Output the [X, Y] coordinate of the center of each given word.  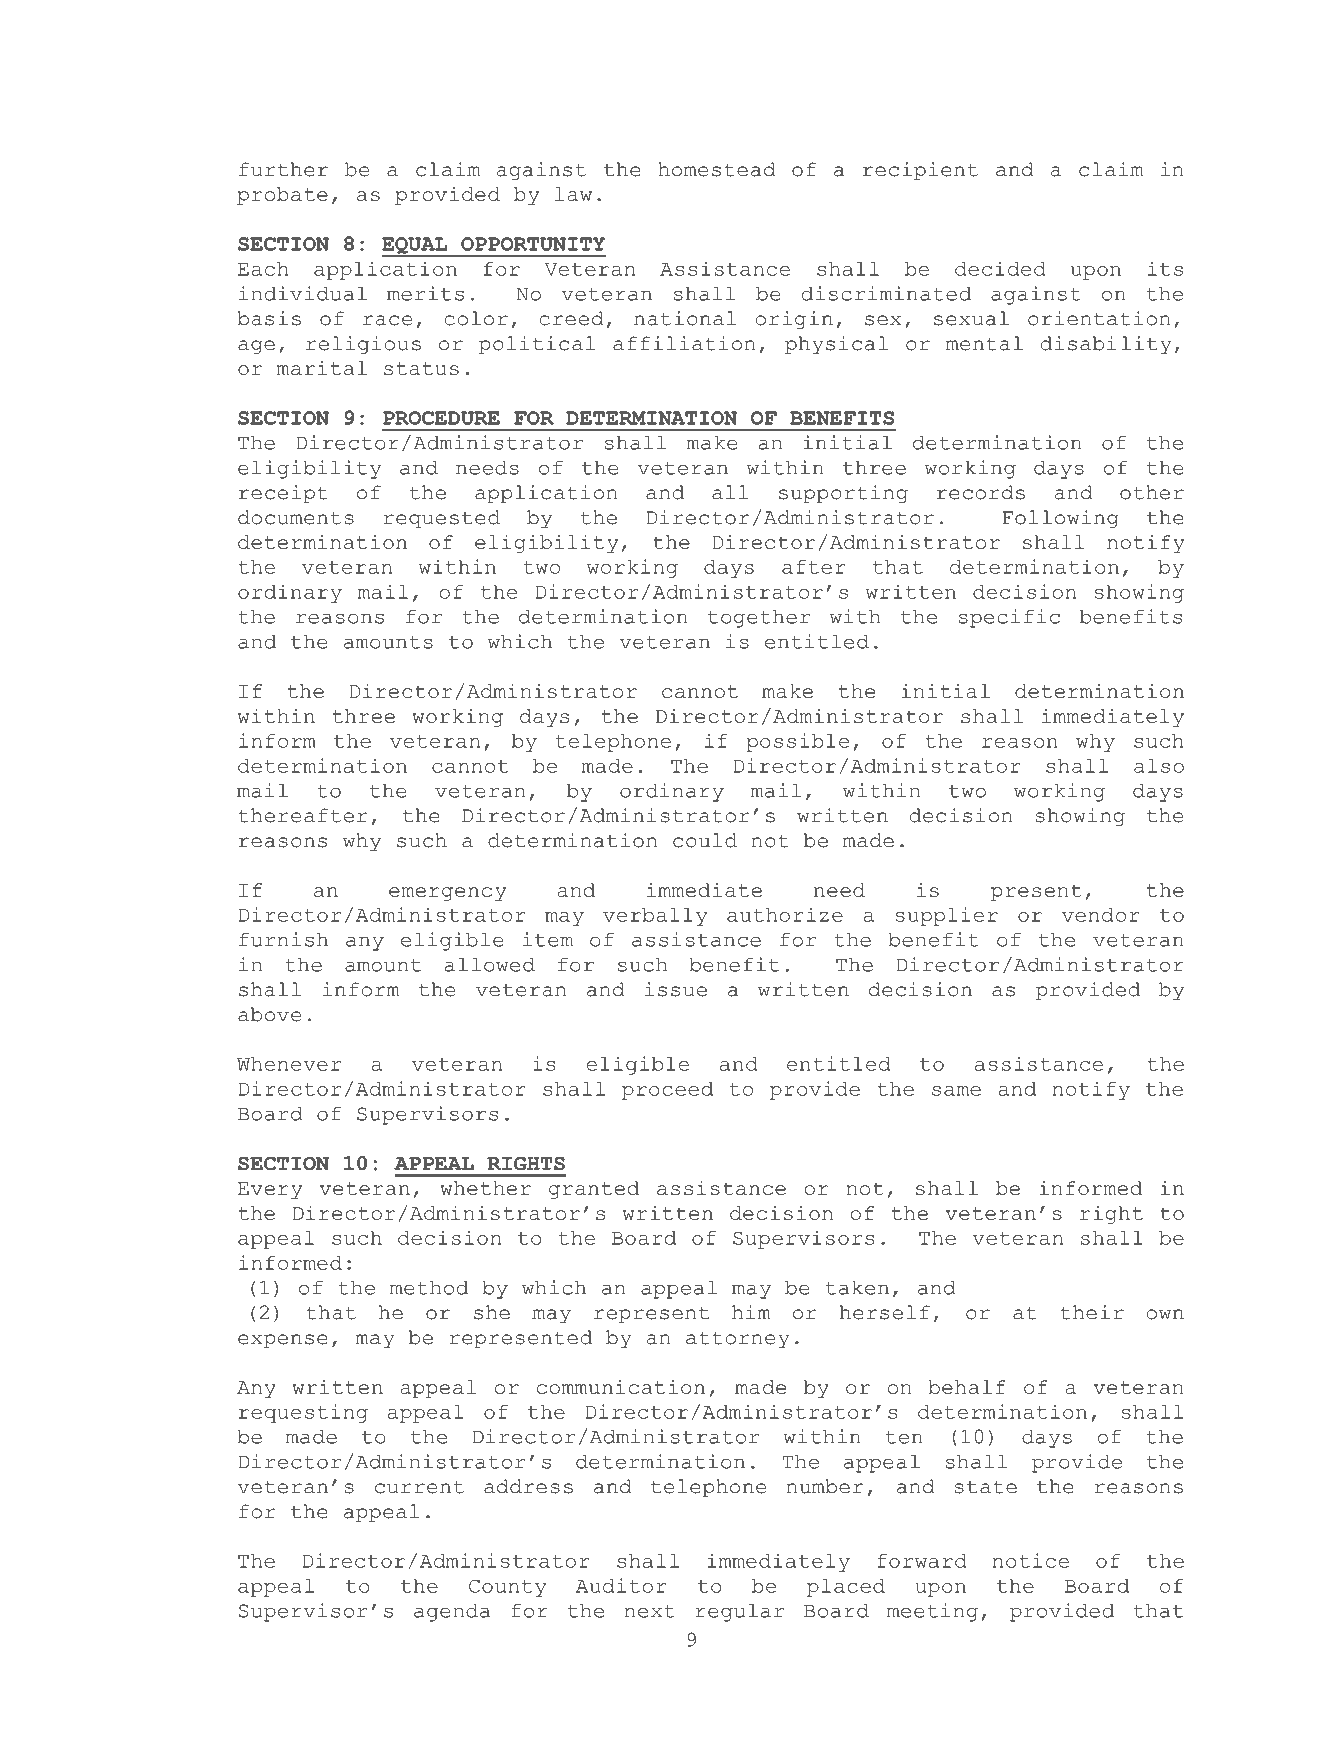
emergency [447, 894]
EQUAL [416, 246]
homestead [717, 169]
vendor [1101, 915]
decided [1000, 268]
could [705, 840]
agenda [452, 1613]
